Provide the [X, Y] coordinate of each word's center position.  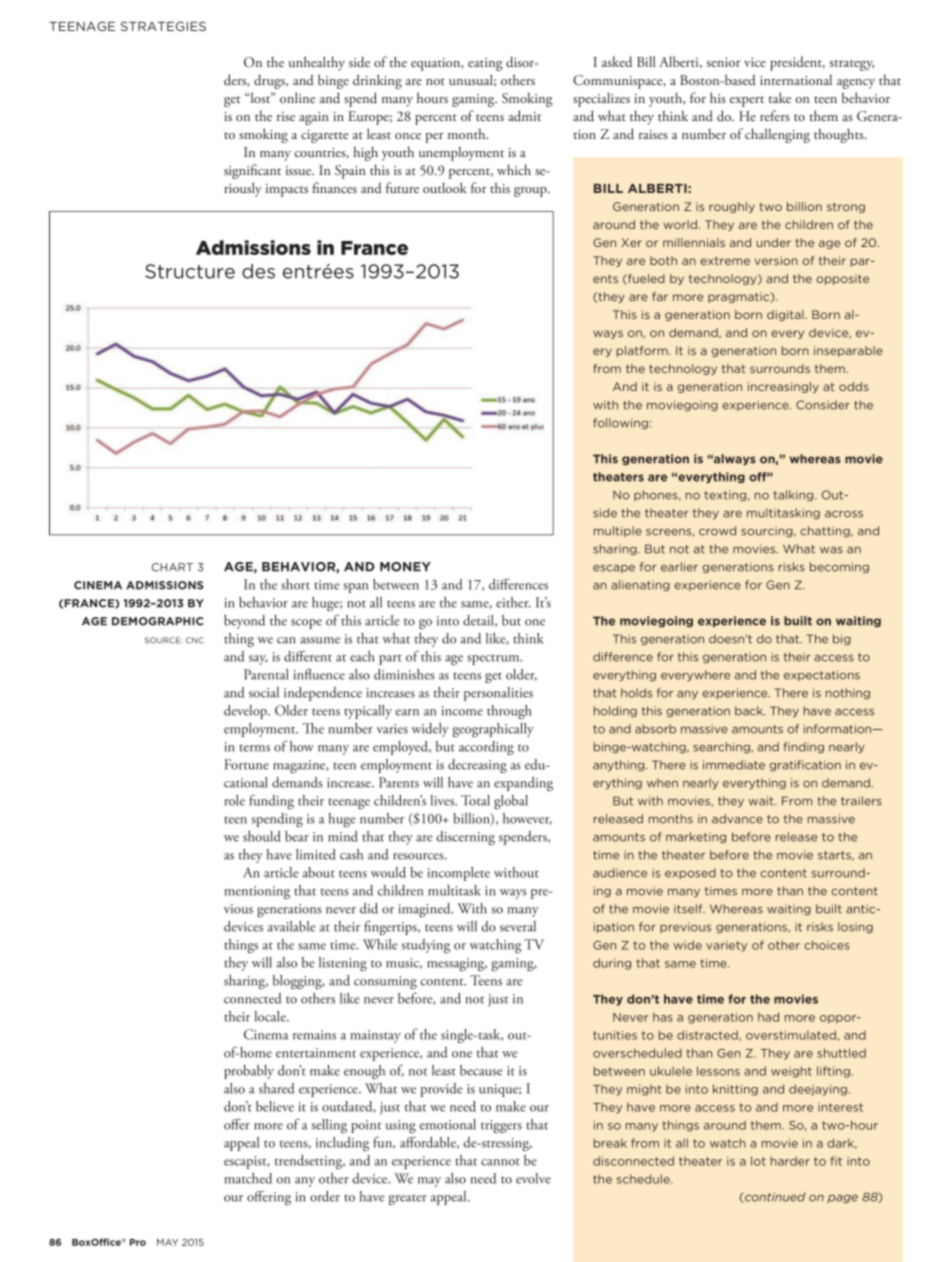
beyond [244, 622]
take [780, 97]
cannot [500, 1162]
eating [485, 64]
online [298, 97]
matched [248, 1178]
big [842, 639]
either [513, 602]
